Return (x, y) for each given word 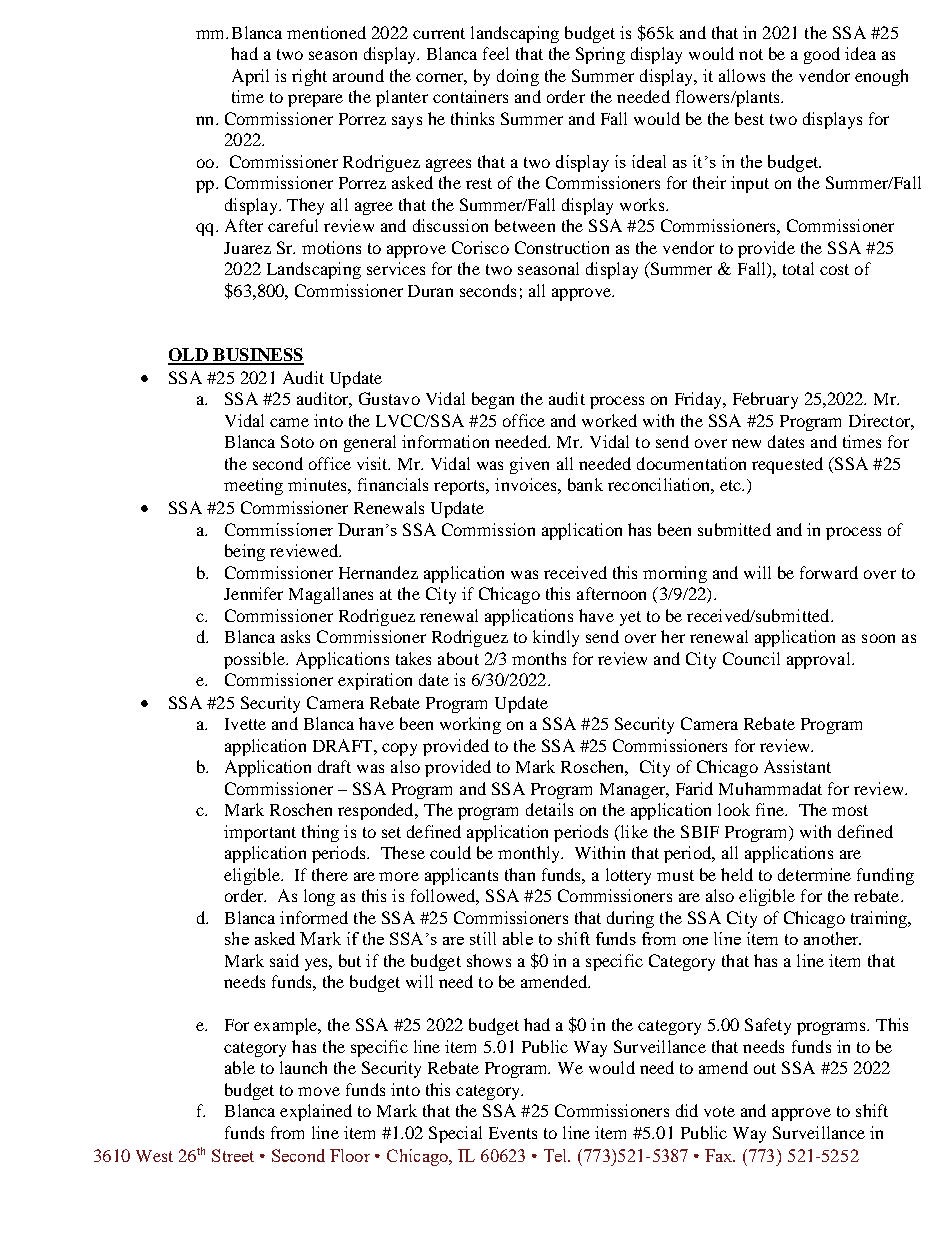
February (765, 400)
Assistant (797, 766)
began (493, 400)
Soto (297, 441)
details (549, 809)
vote (719, 1111)
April (250, 77)
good (822, 55)
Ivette (245, 724)
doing (518, 77)
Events (513, 1133)
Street (233, 1155)
